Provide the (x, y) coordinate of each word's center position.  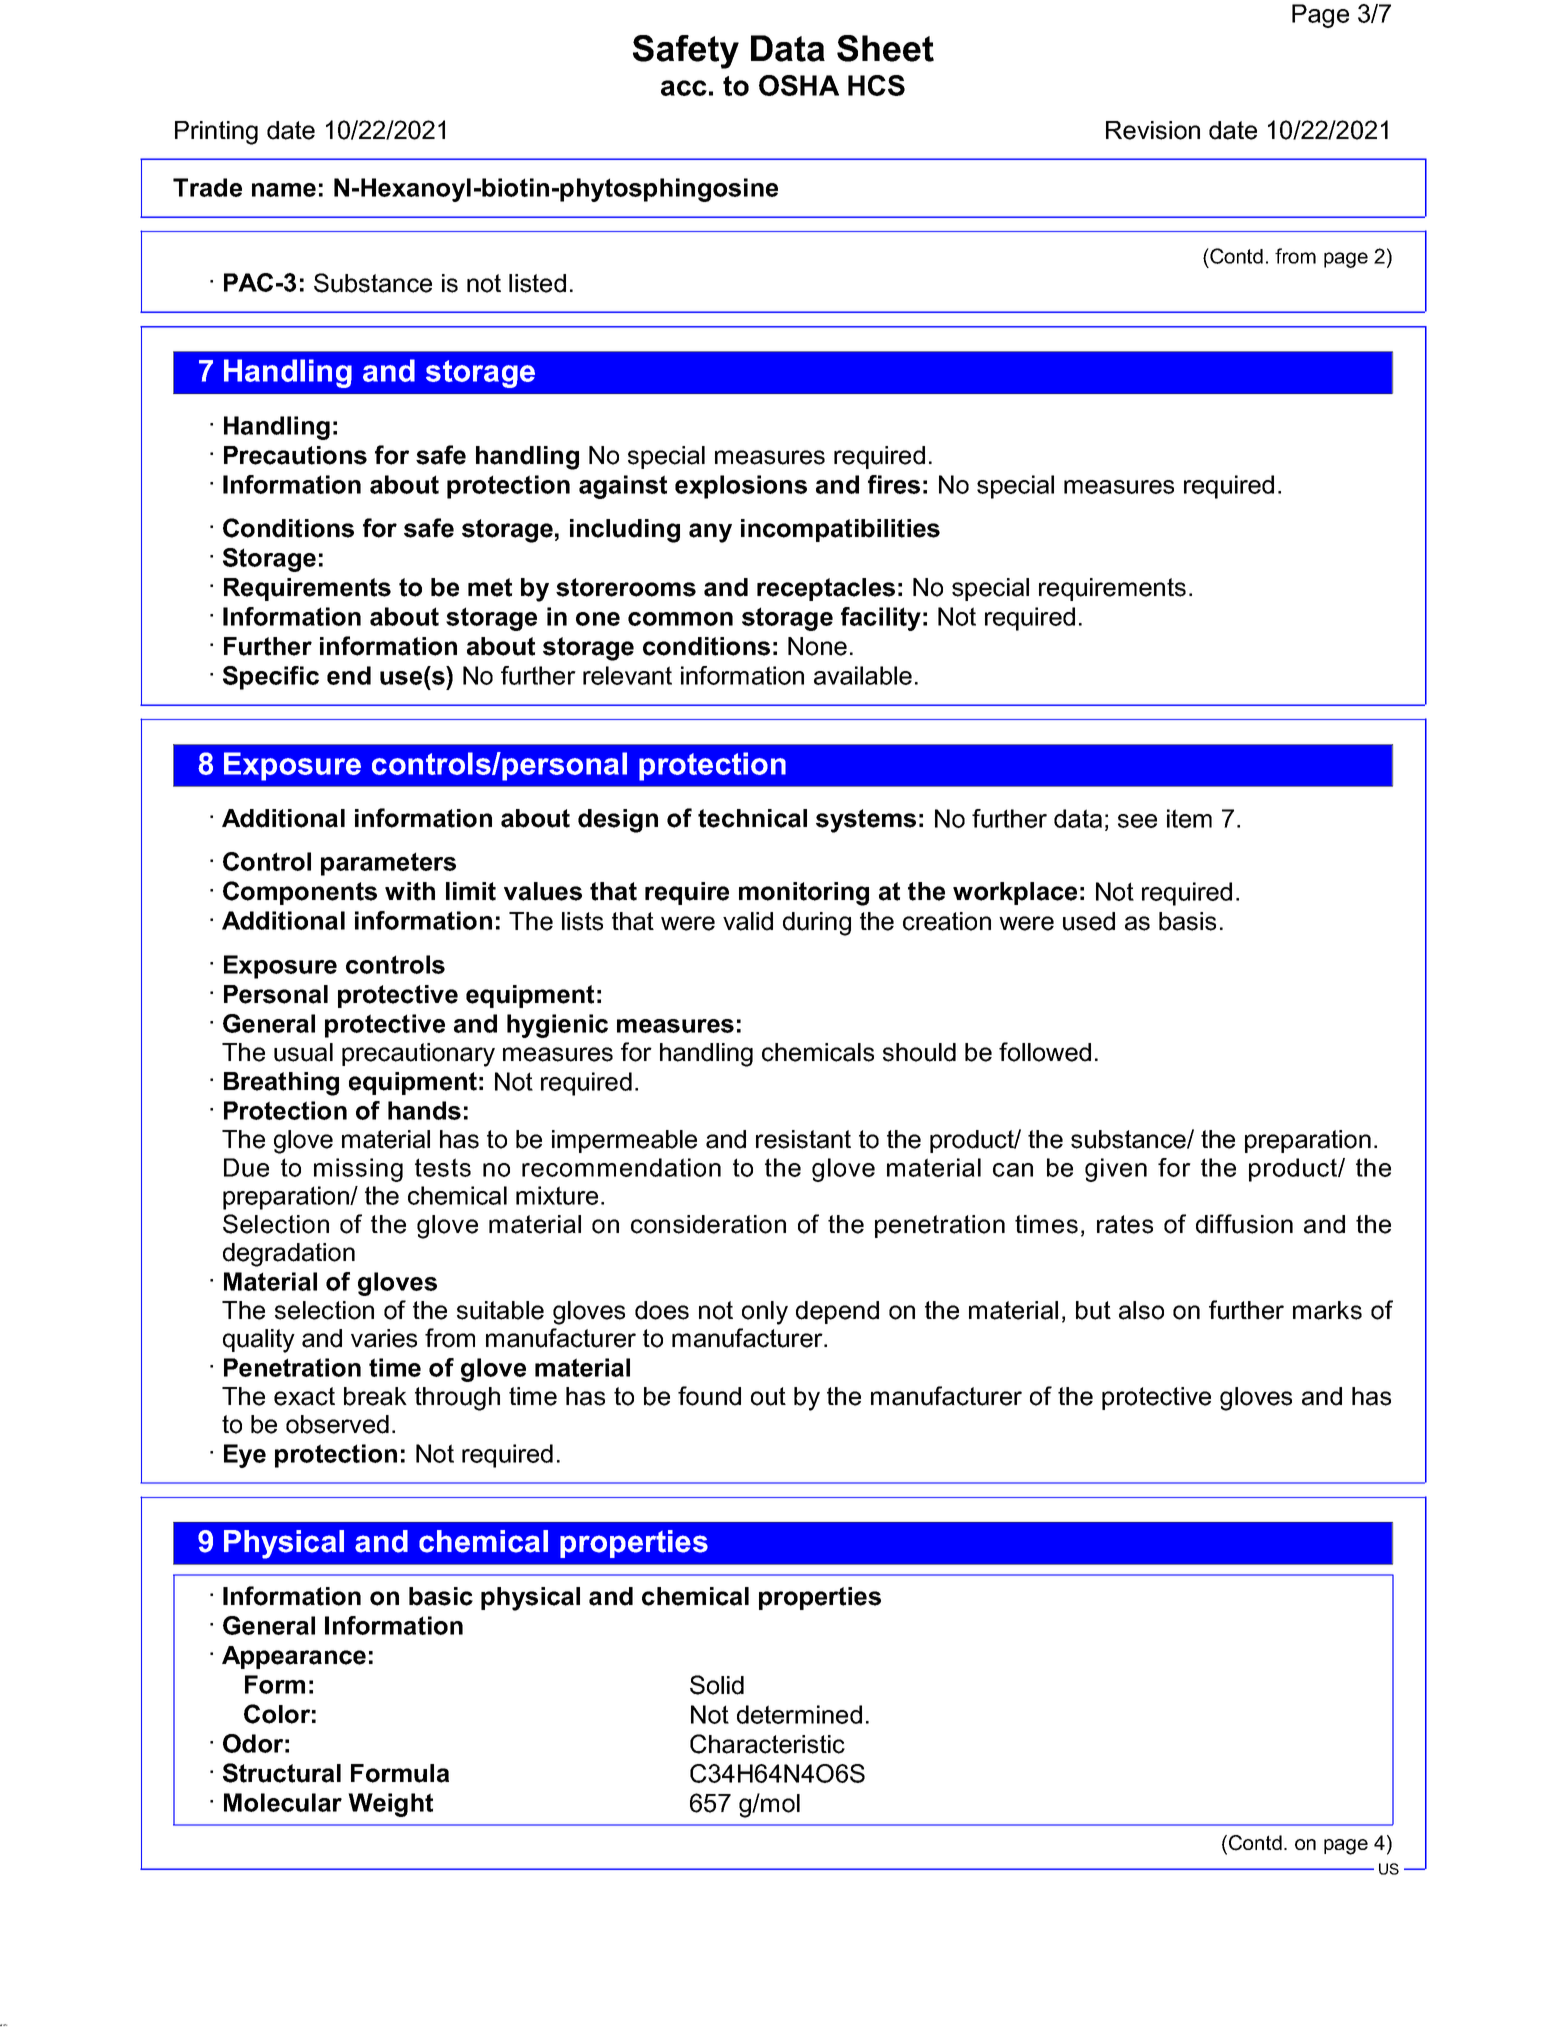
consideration (708, 1224)
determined (799, 1714)
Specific (271, 678)
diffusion (1244, 1224)
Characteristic (767, 1744)
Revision (1153, 130)
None (817, 646)
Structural (282, 1773)
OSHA (799, 85)
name (284, 190)
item (1189, 818)
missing (358, 1170)
